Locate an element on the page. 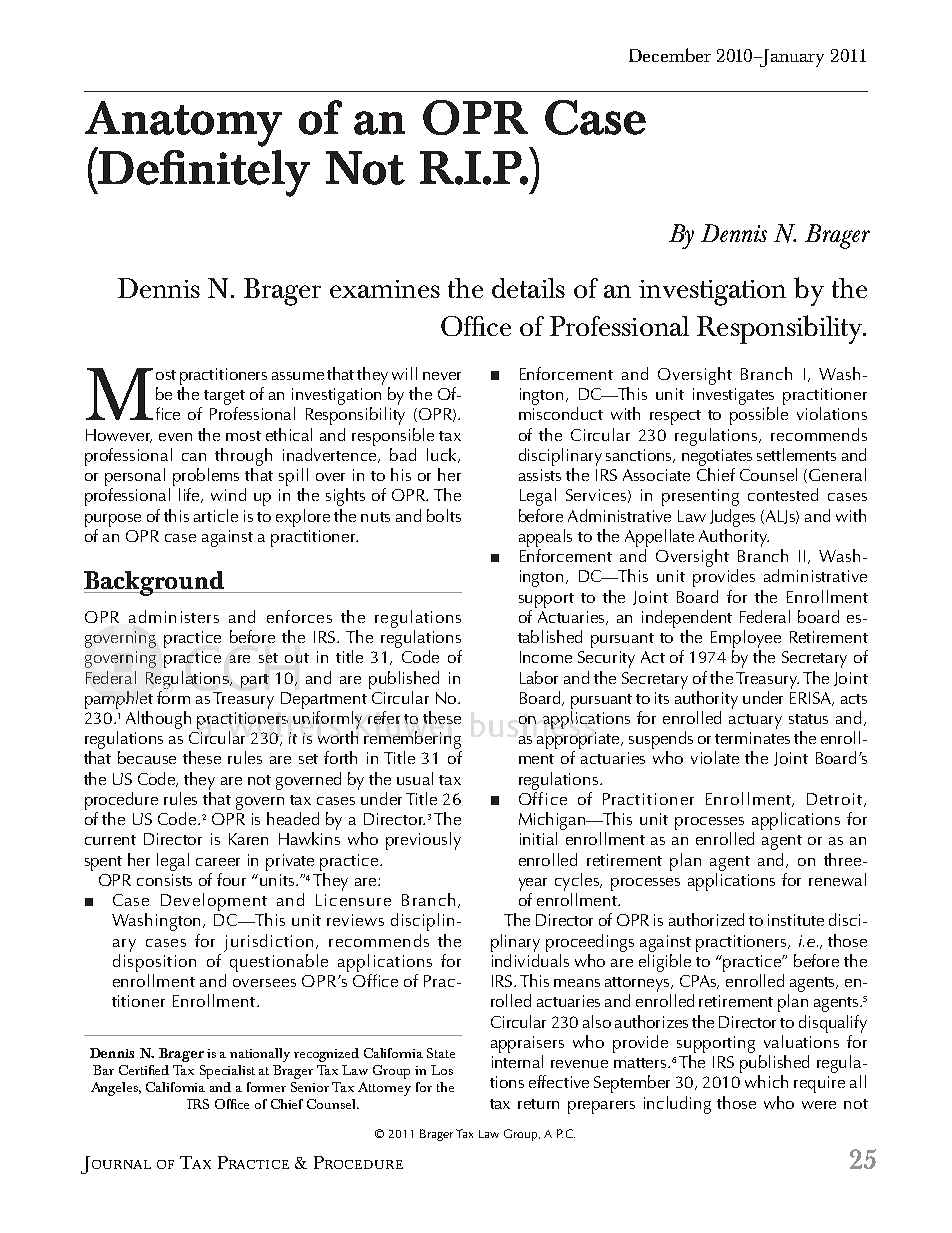 The width and height of the page is (952, 1233). details is located at coordinates (528, 288).
